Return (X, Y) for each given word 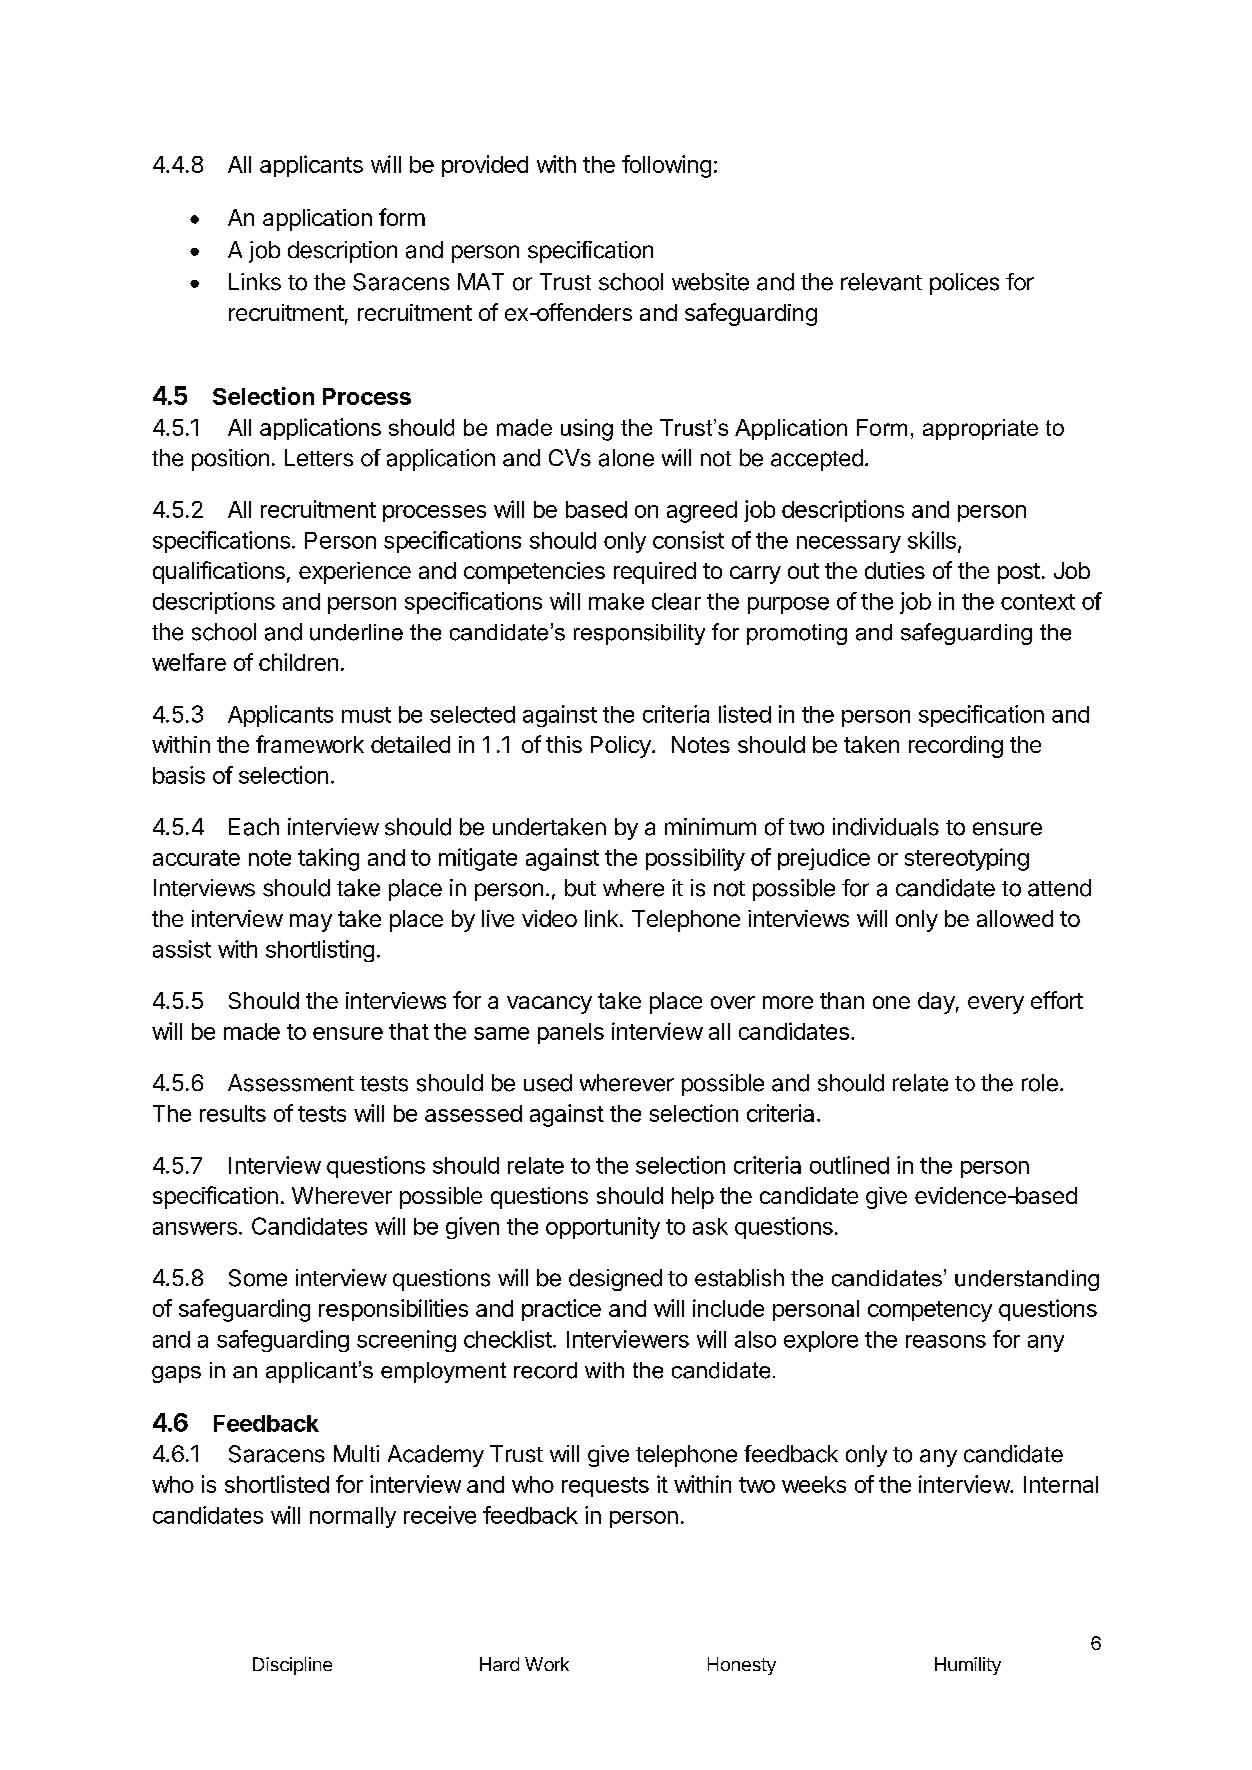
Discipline (292, 1666)
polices (964, 284)
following (666, 166)
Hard (499, 1664)
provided (485, 166)
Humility (968, 1666)
